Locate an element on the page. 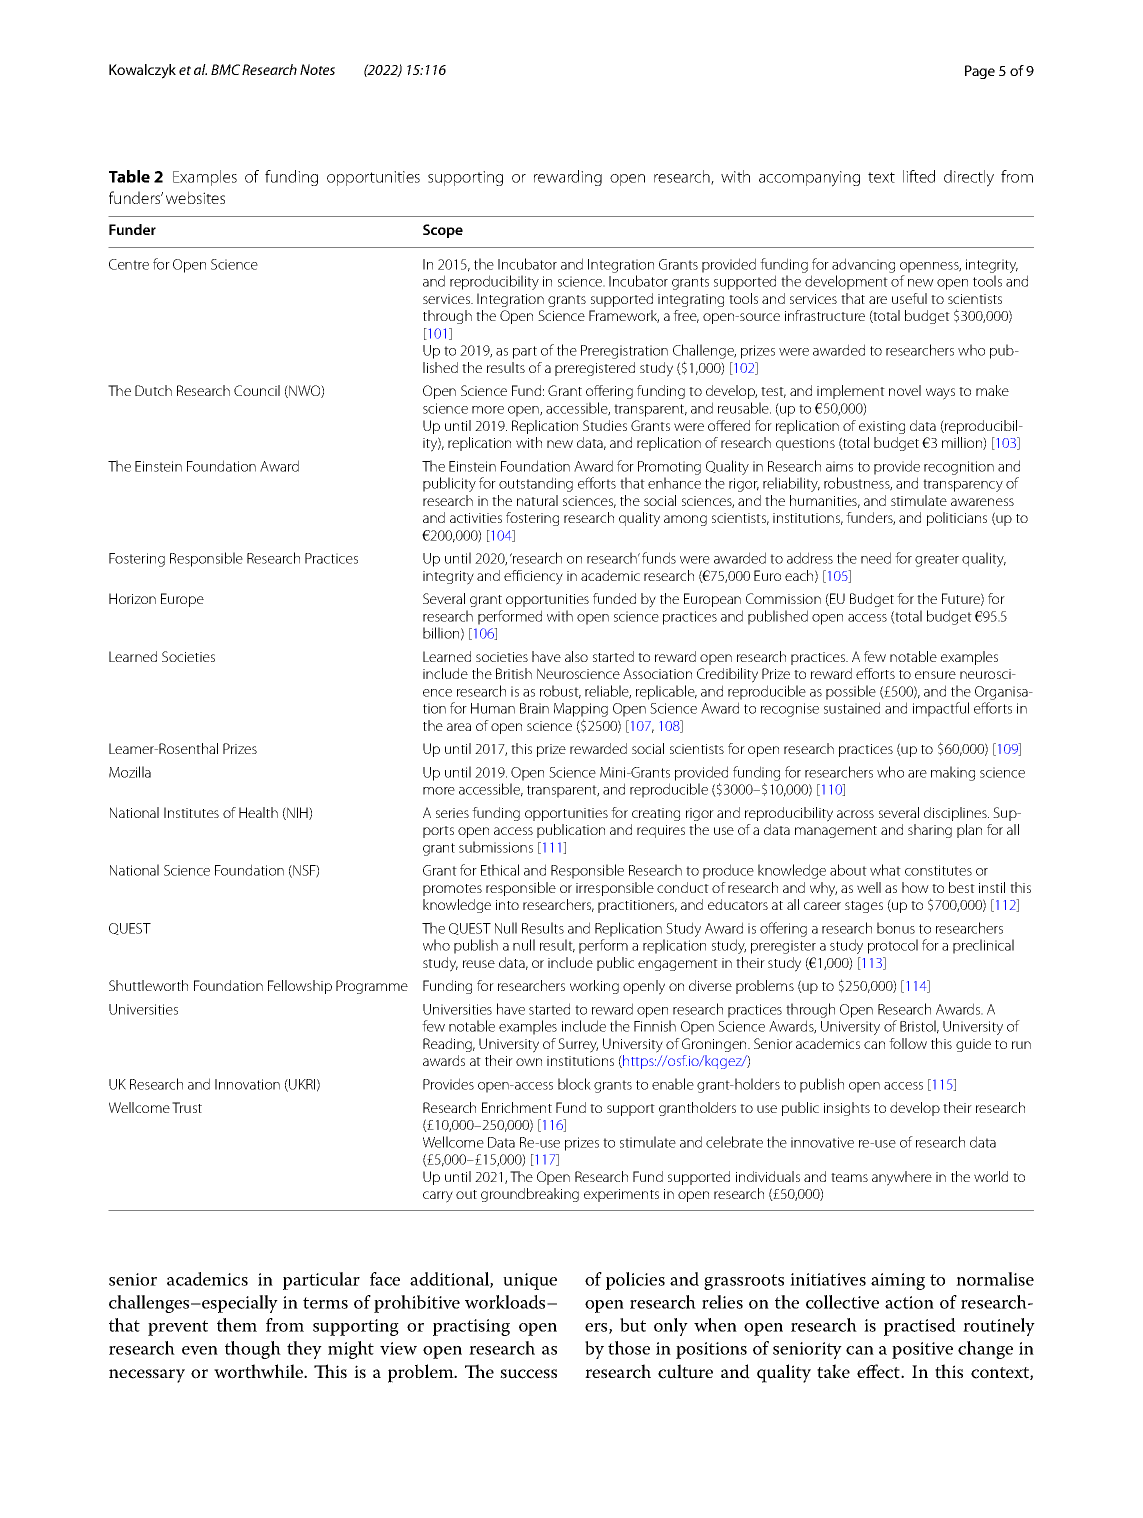 The height and width of the document is (1518, 1143). Page is located at coordinates (980, 72).
